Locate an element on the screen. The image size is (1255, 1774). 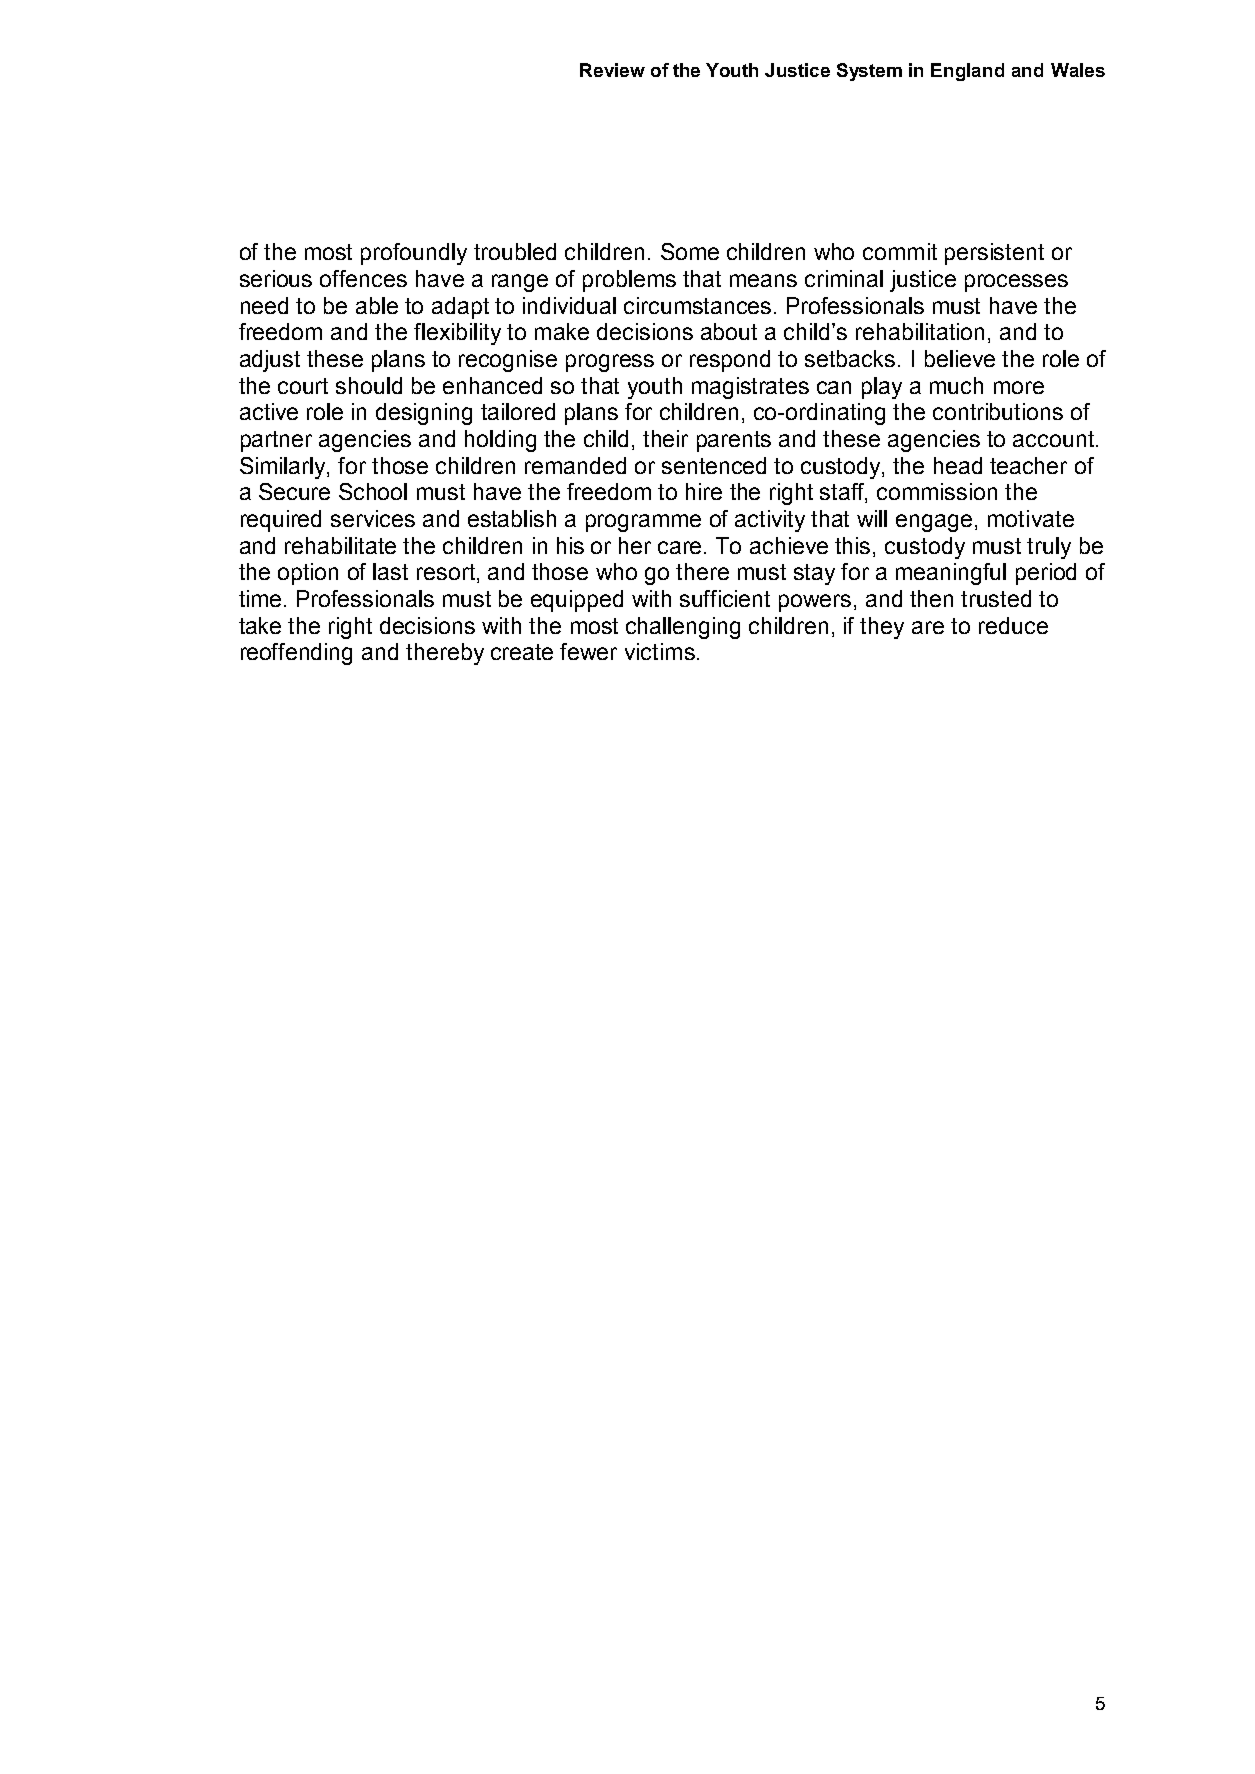
Review is located at coordinates (612, 70).
